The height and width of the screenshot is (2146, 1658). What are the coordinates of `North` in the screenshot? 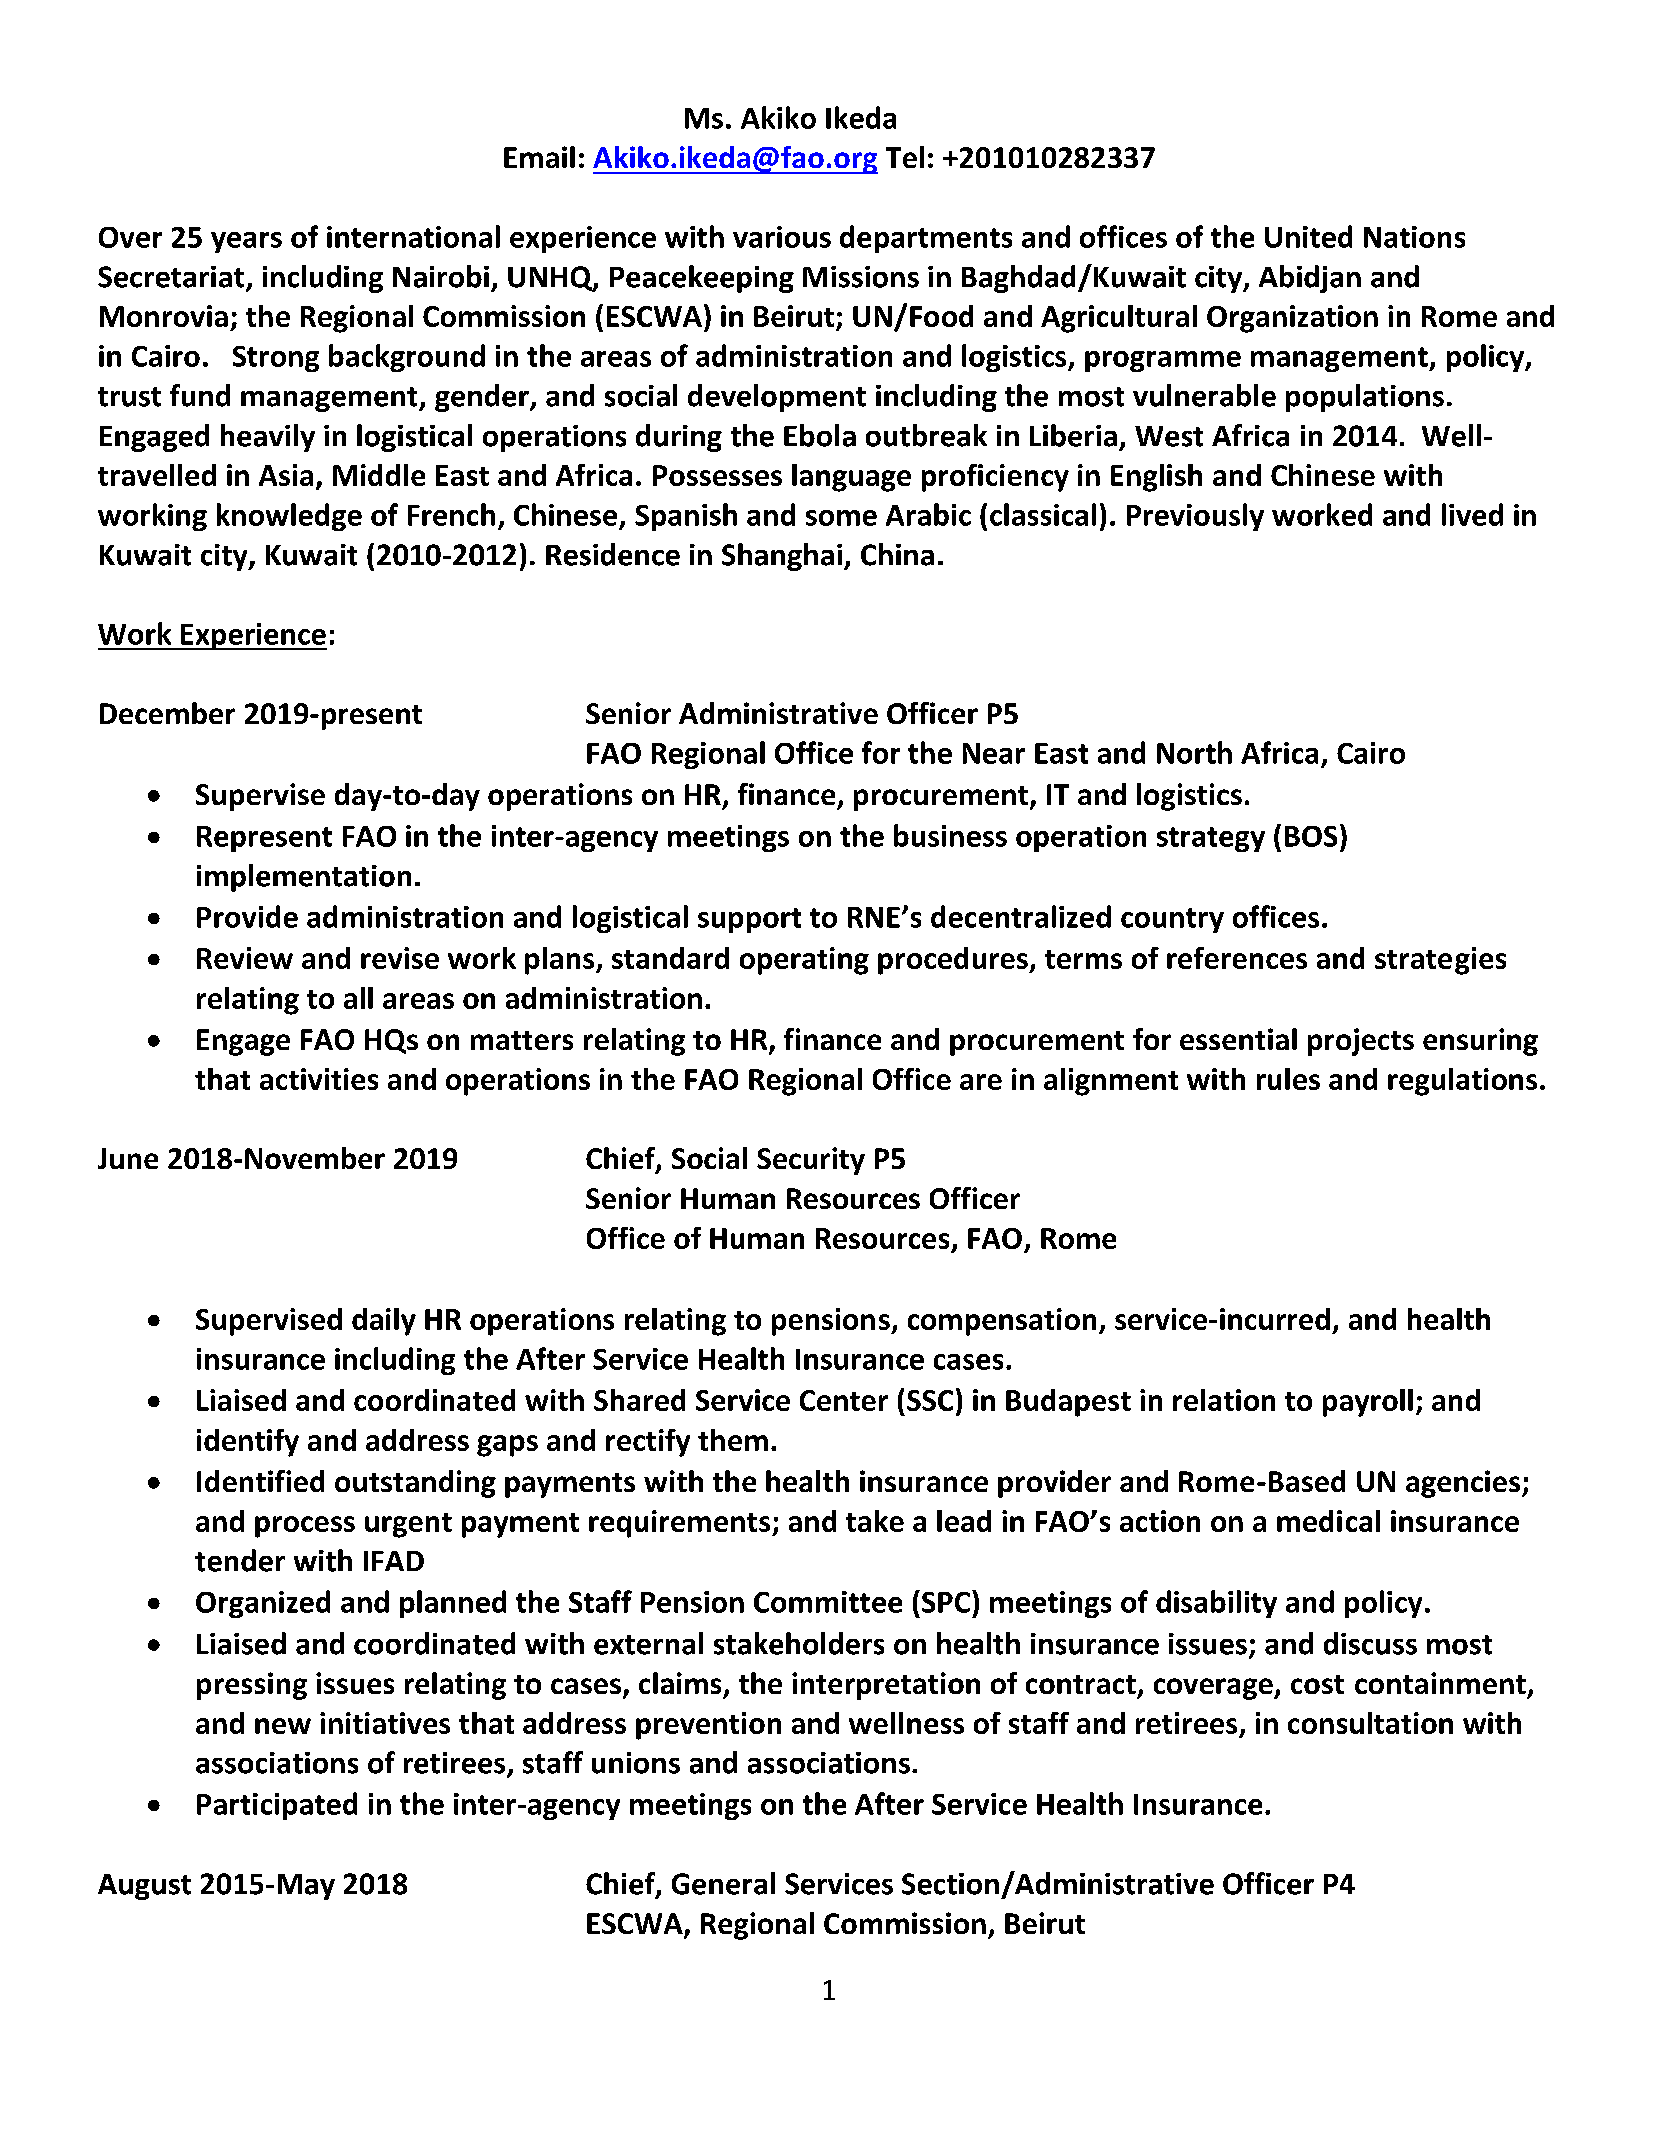 It's located at (1194, 752).
